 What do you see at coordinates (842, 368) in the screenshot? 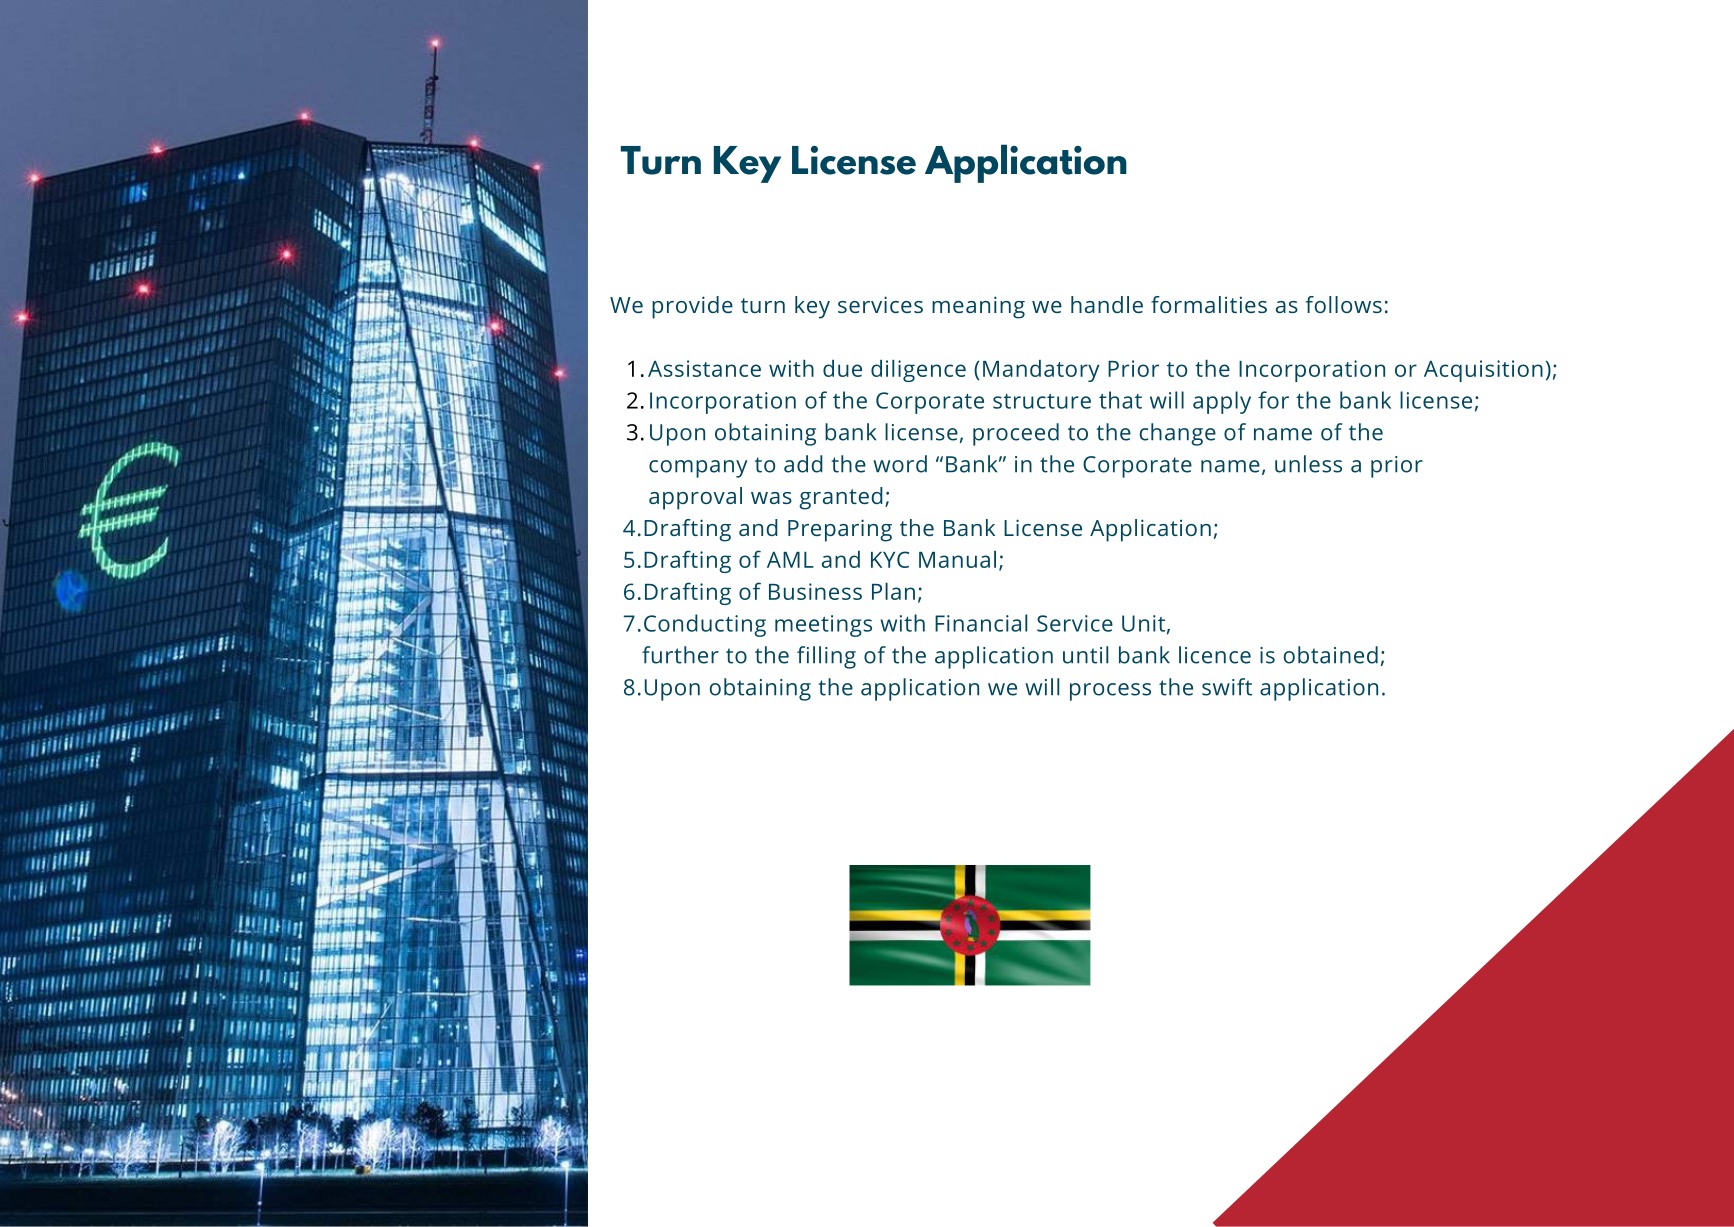
I see `due` at bounding box center [842, 368].
